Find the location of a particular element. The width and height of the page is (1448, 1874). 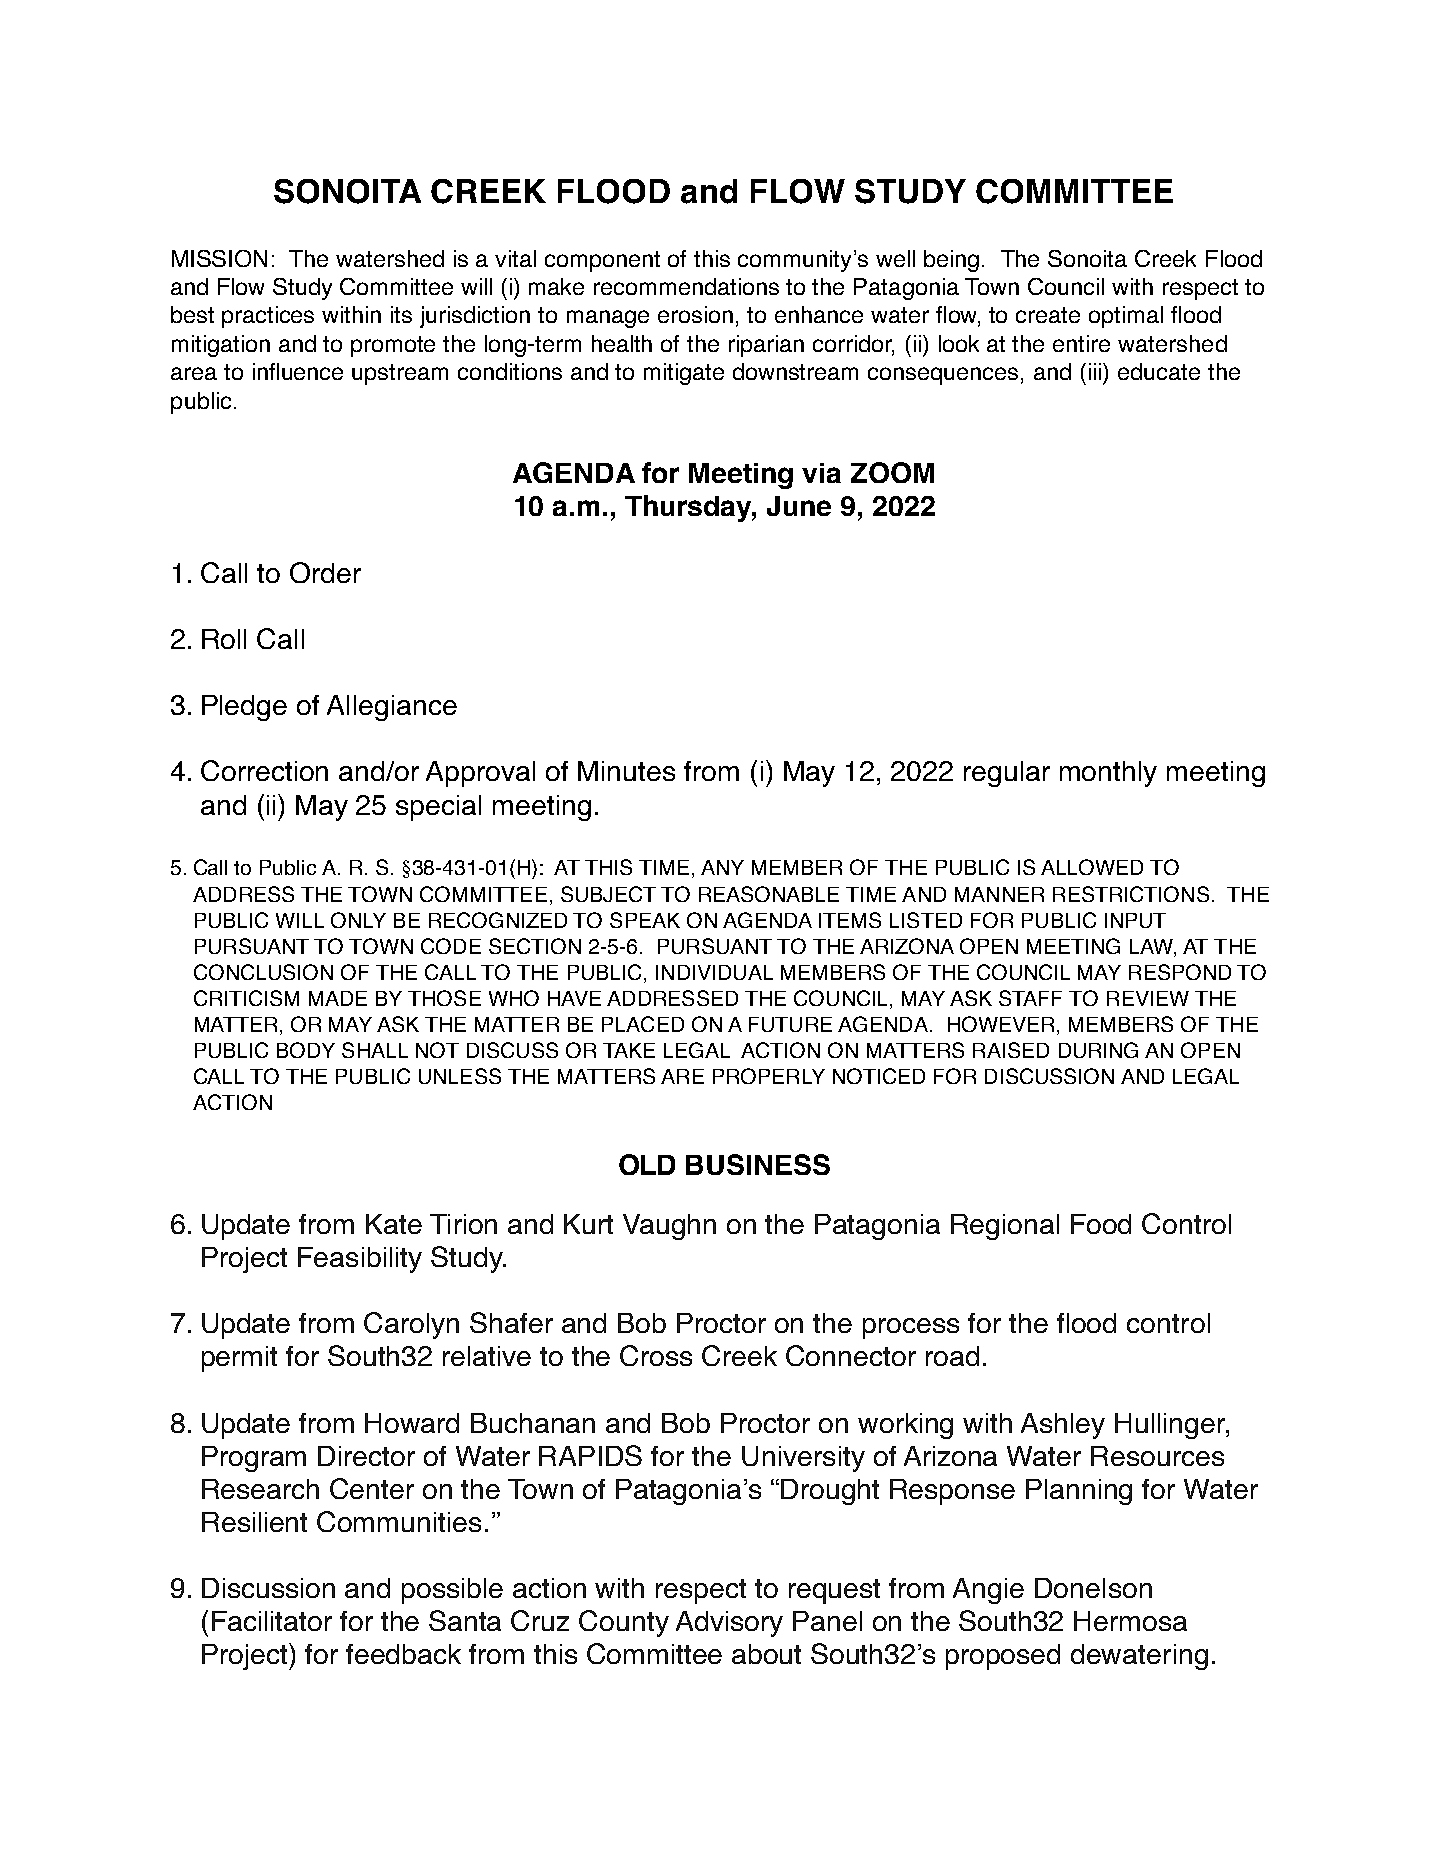

Facilitator is located at coordinates (272, 1621).
